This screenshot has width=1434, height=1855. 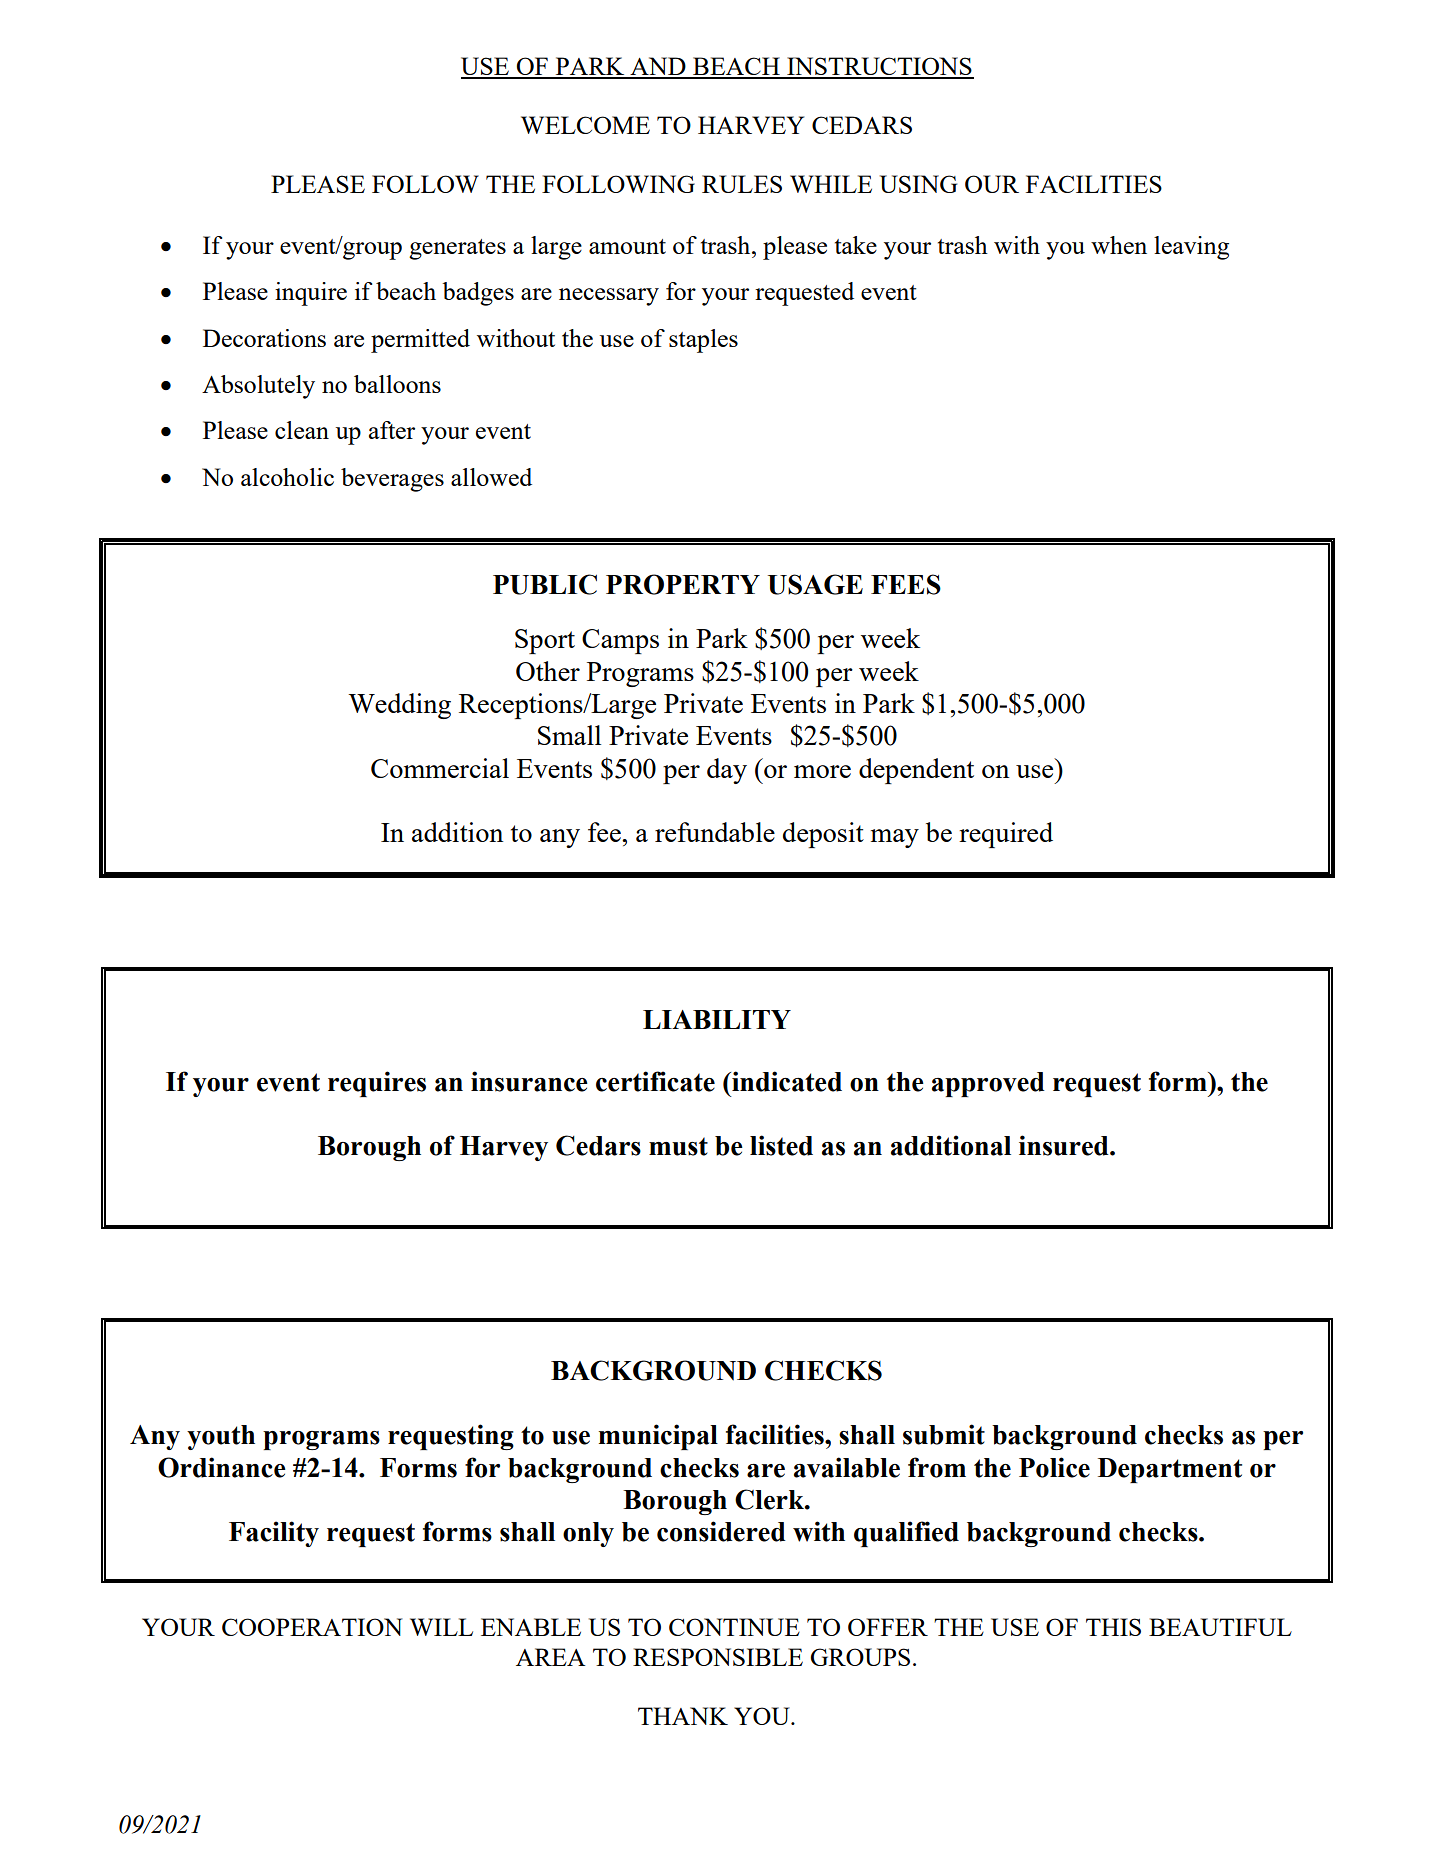 What do you see at coordinates (715, 832) in the screenshot?
I see `refundable` at bounding box center [715, 832].
